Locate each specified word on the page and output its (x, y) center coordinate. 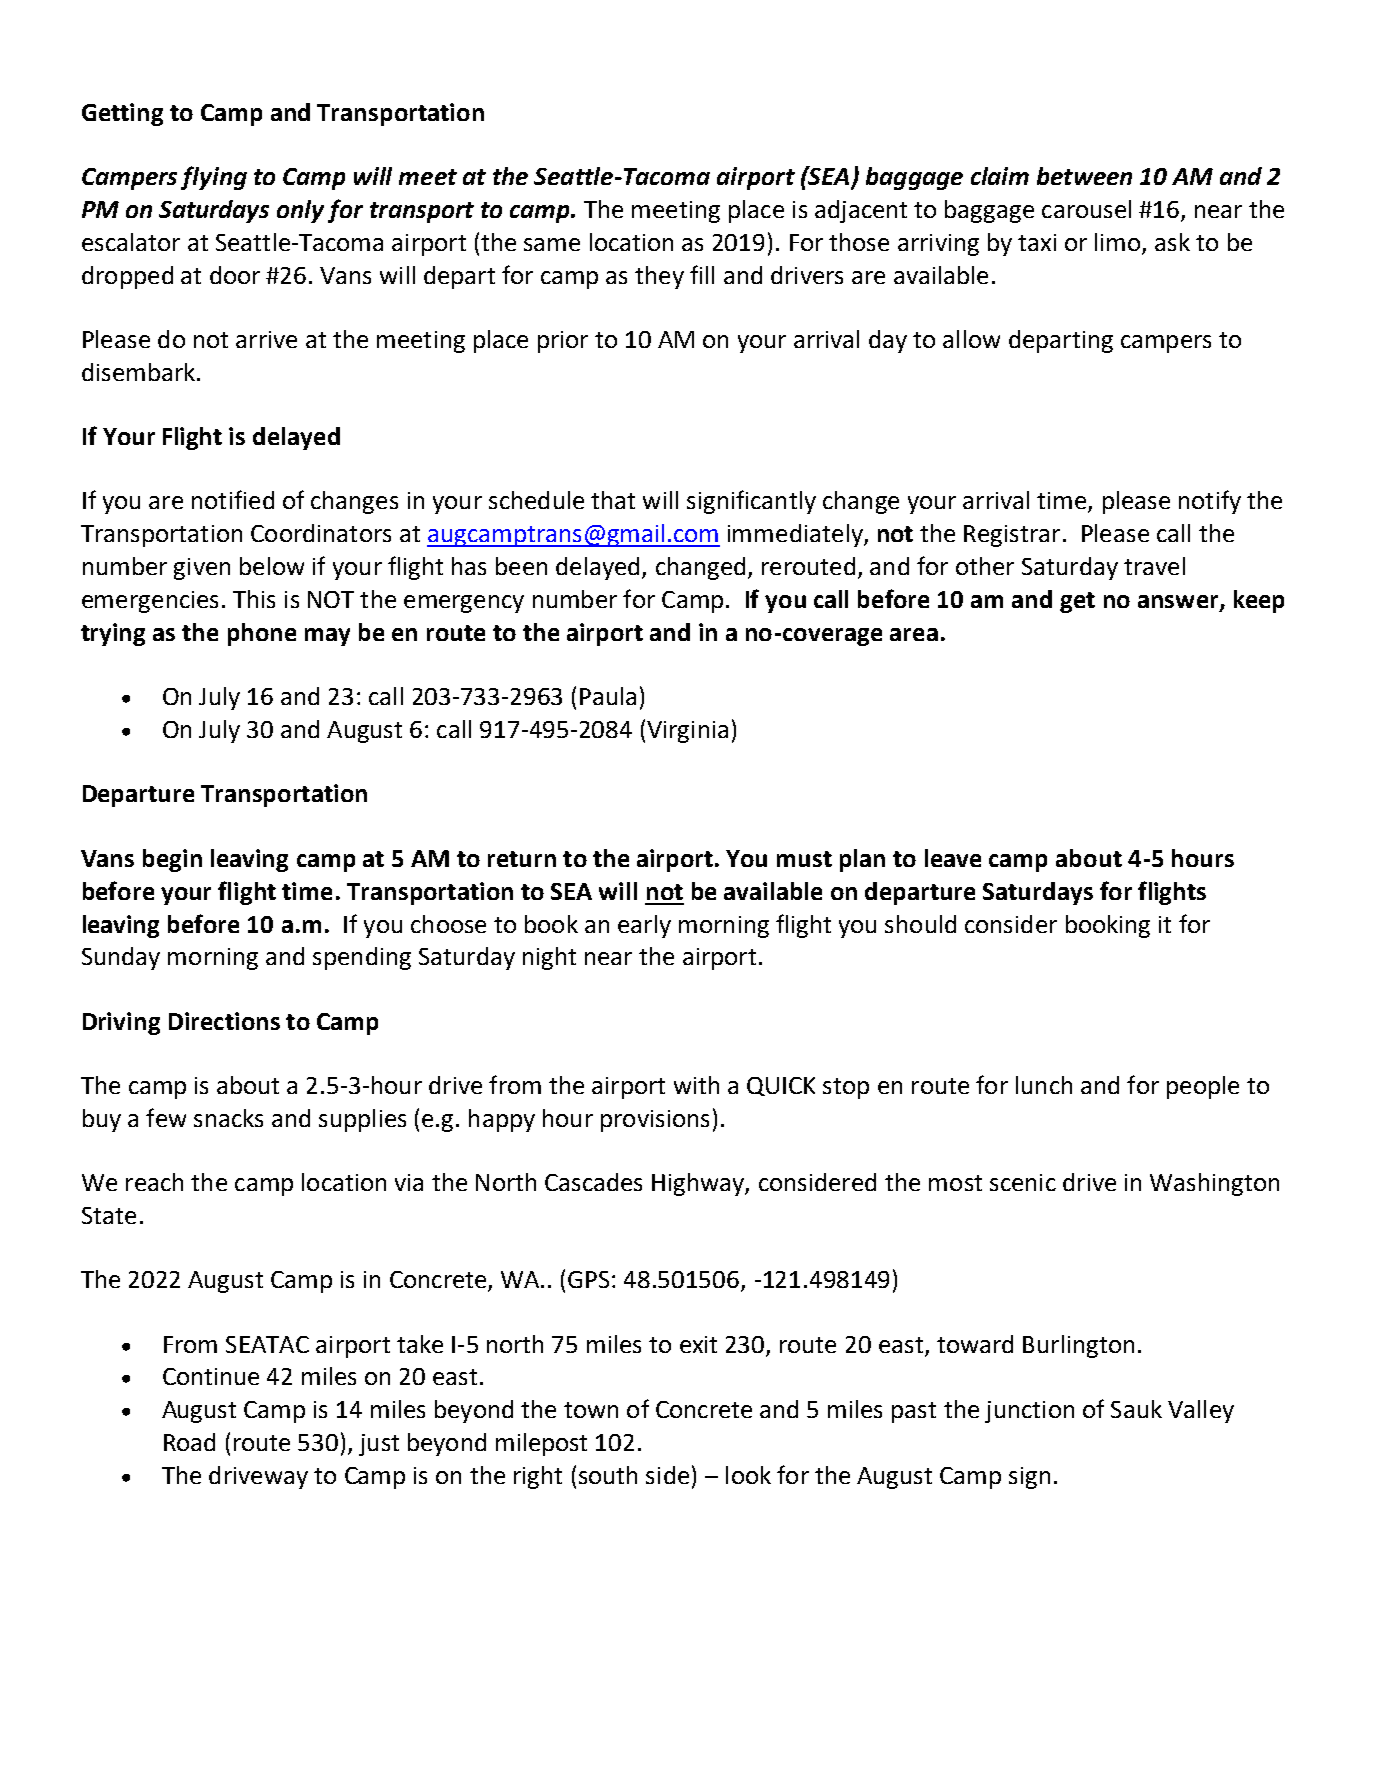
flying (214, 178)
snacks (228, 1118)
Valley (1201, 1411)
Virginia (687, 732)
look (748, 1475)
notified (233, 499)
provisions (655, 1121)
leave (953, 858)
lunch (1044, 1085)
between (1084, 176)
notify (1210, 502)
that (613, 500)
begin (172, 860)
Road (189, 1442)
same (552, 244)
